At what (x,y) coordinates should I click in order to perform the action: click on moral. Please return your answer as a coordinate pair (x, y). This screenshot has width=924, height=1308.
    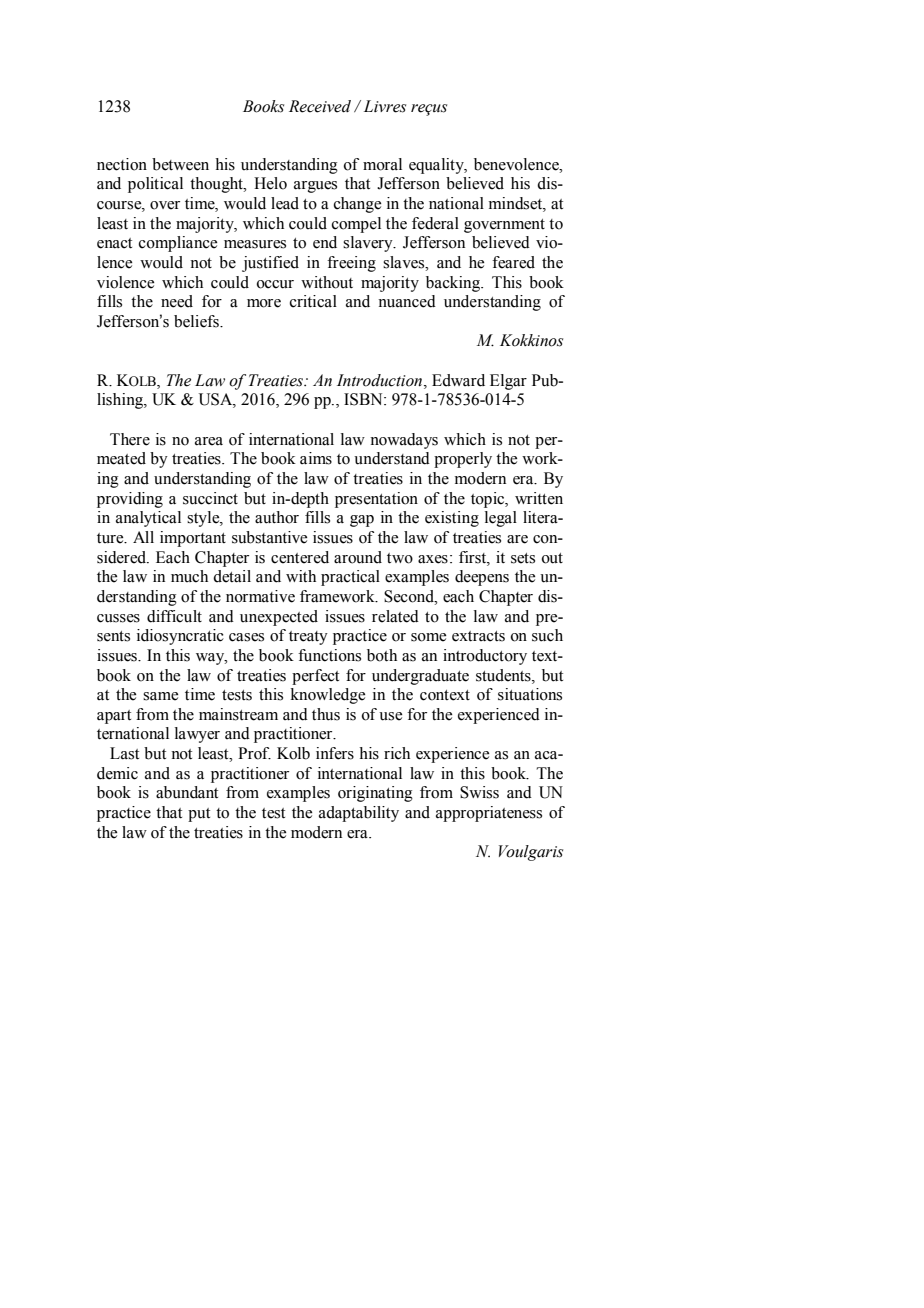
    Looking at the image, I should click on (382, 164).
